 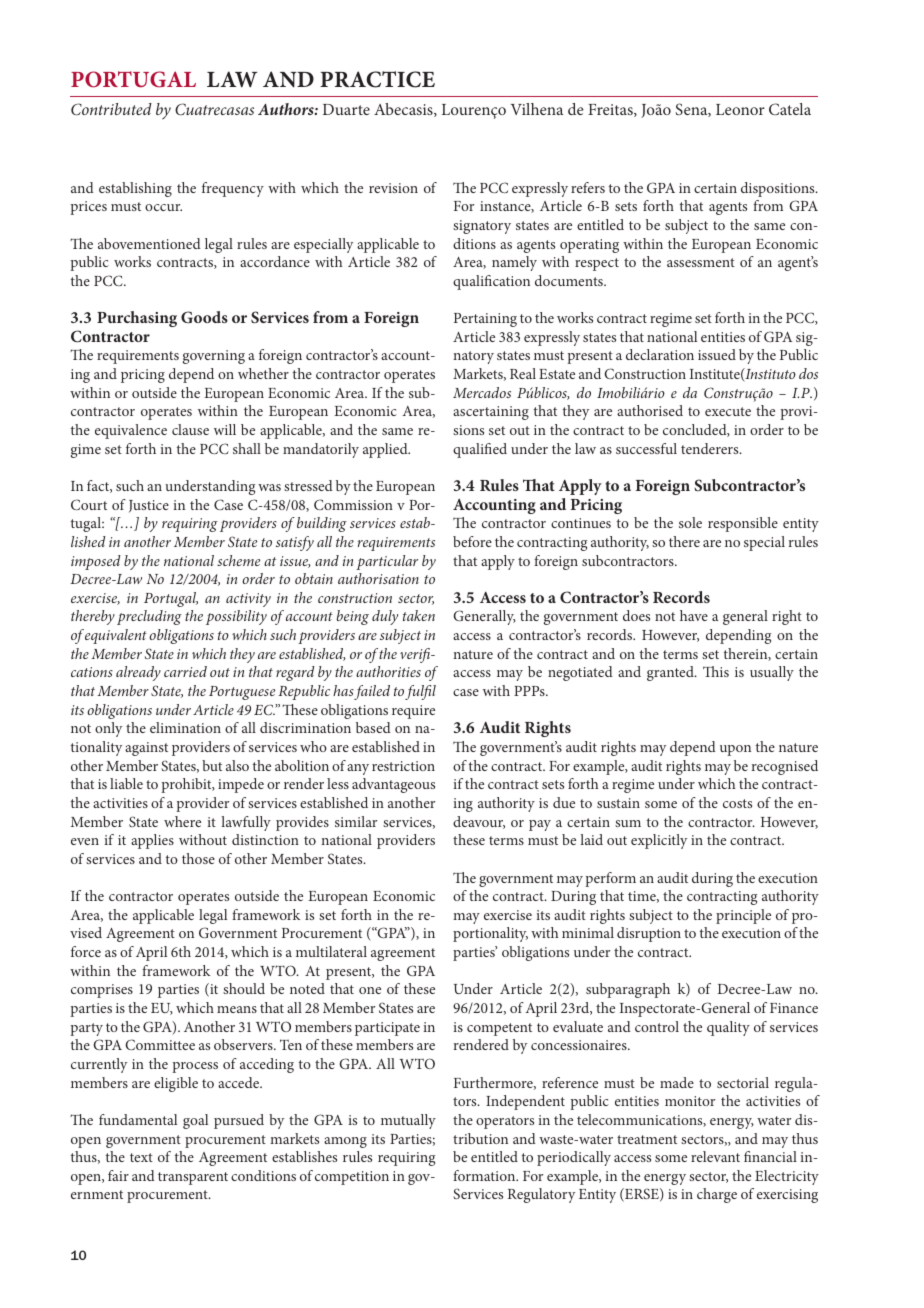 I want to click on multilateral, so click(x=331, y=951).
